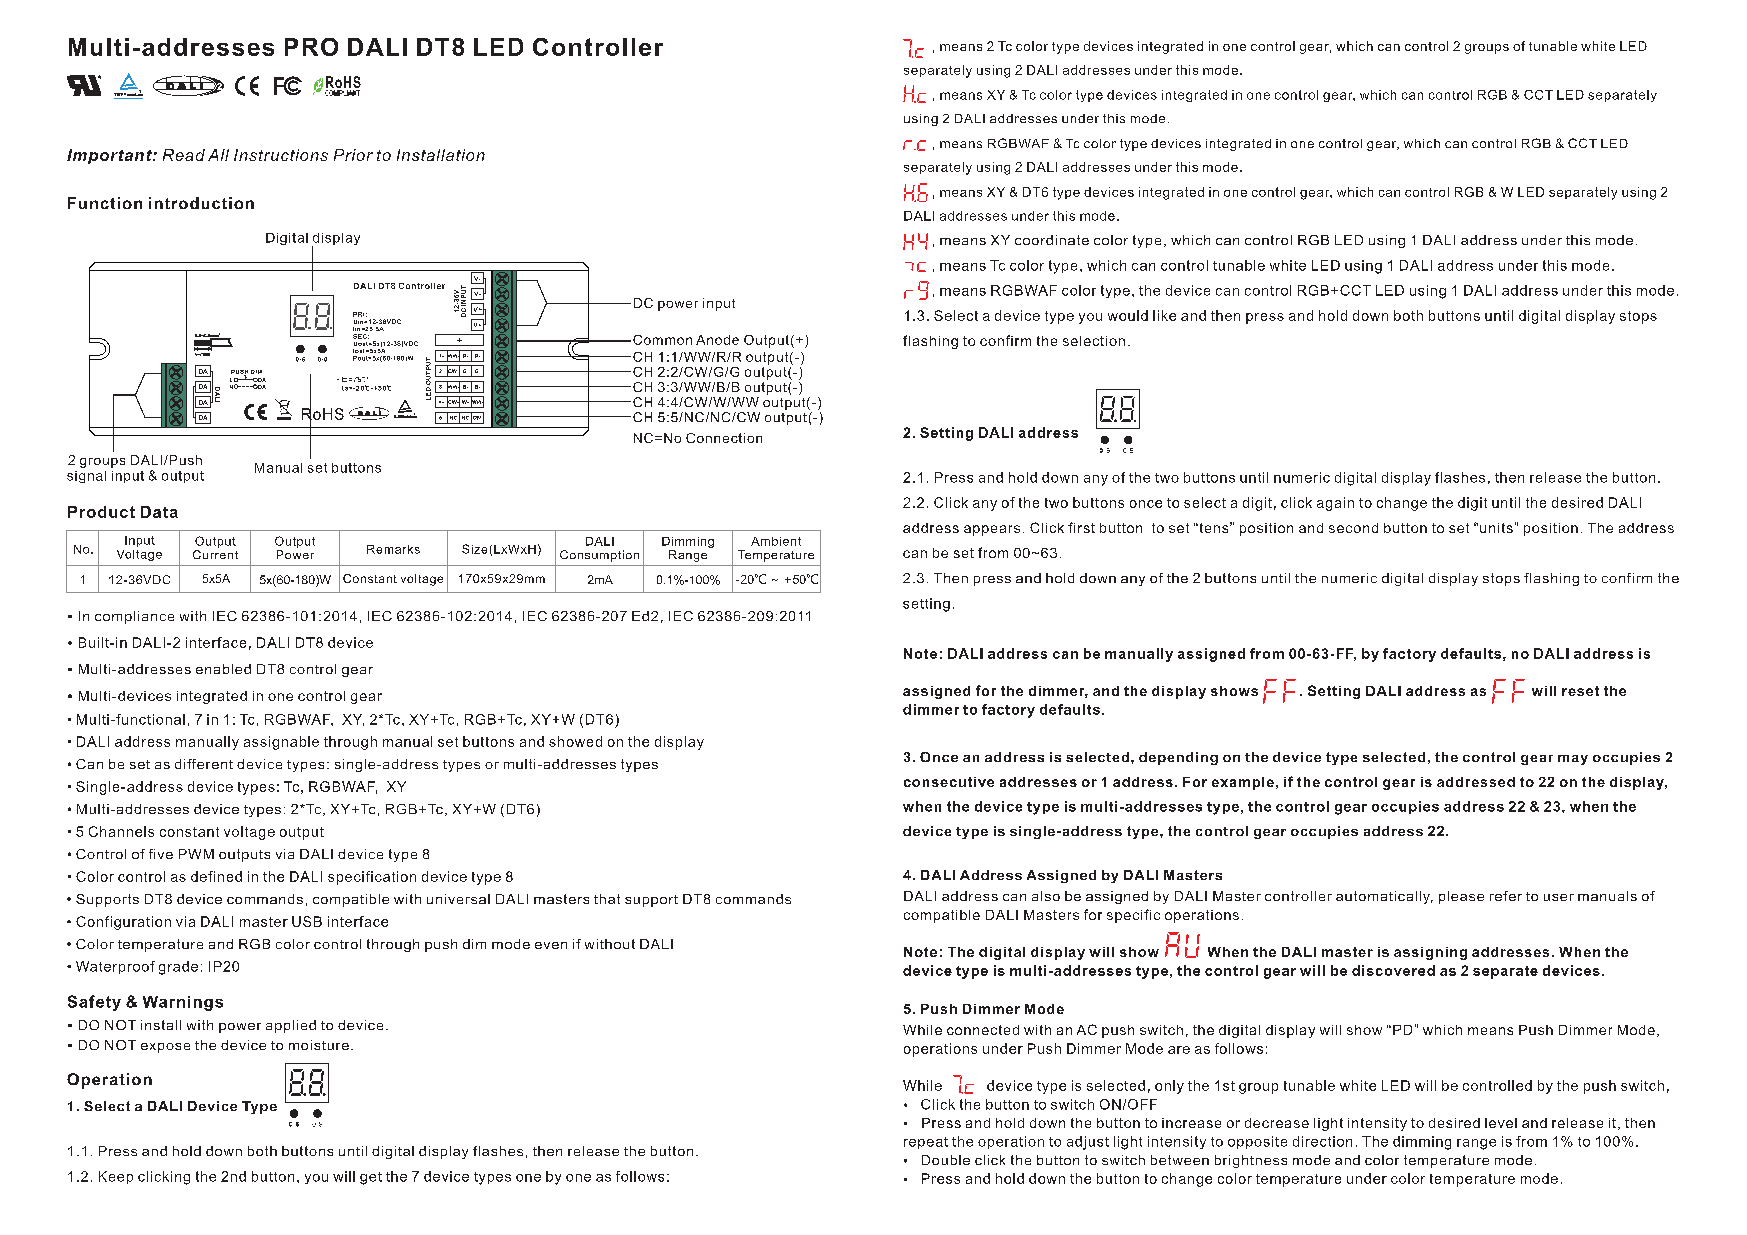  What do you see at coordinates (1052, 240) in the screenshot?
I see `coordinate` at bounding box center [1052, 240].
